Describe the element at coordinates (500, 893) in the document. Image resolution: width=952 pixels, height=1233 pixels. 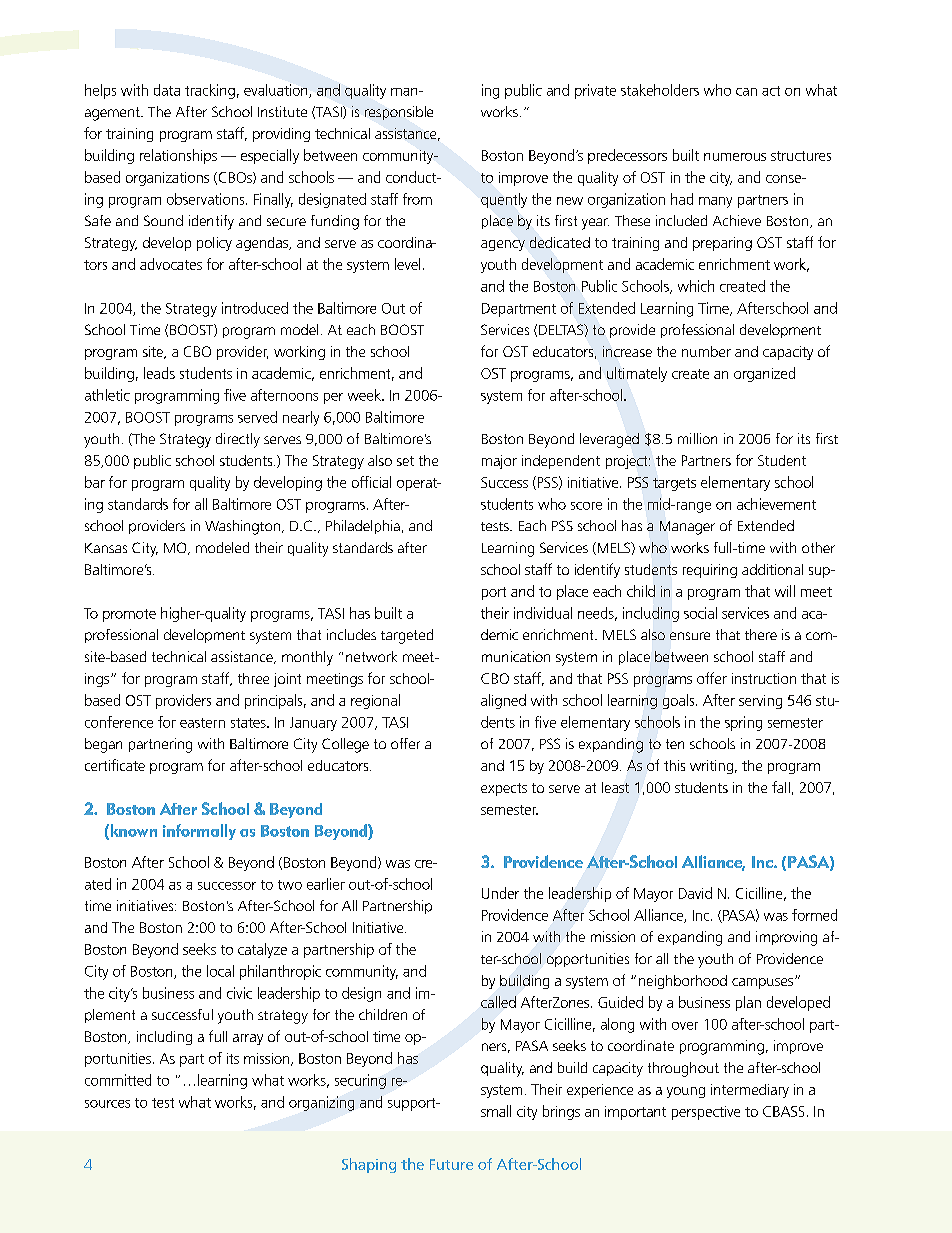
I see `Under` at that location.
